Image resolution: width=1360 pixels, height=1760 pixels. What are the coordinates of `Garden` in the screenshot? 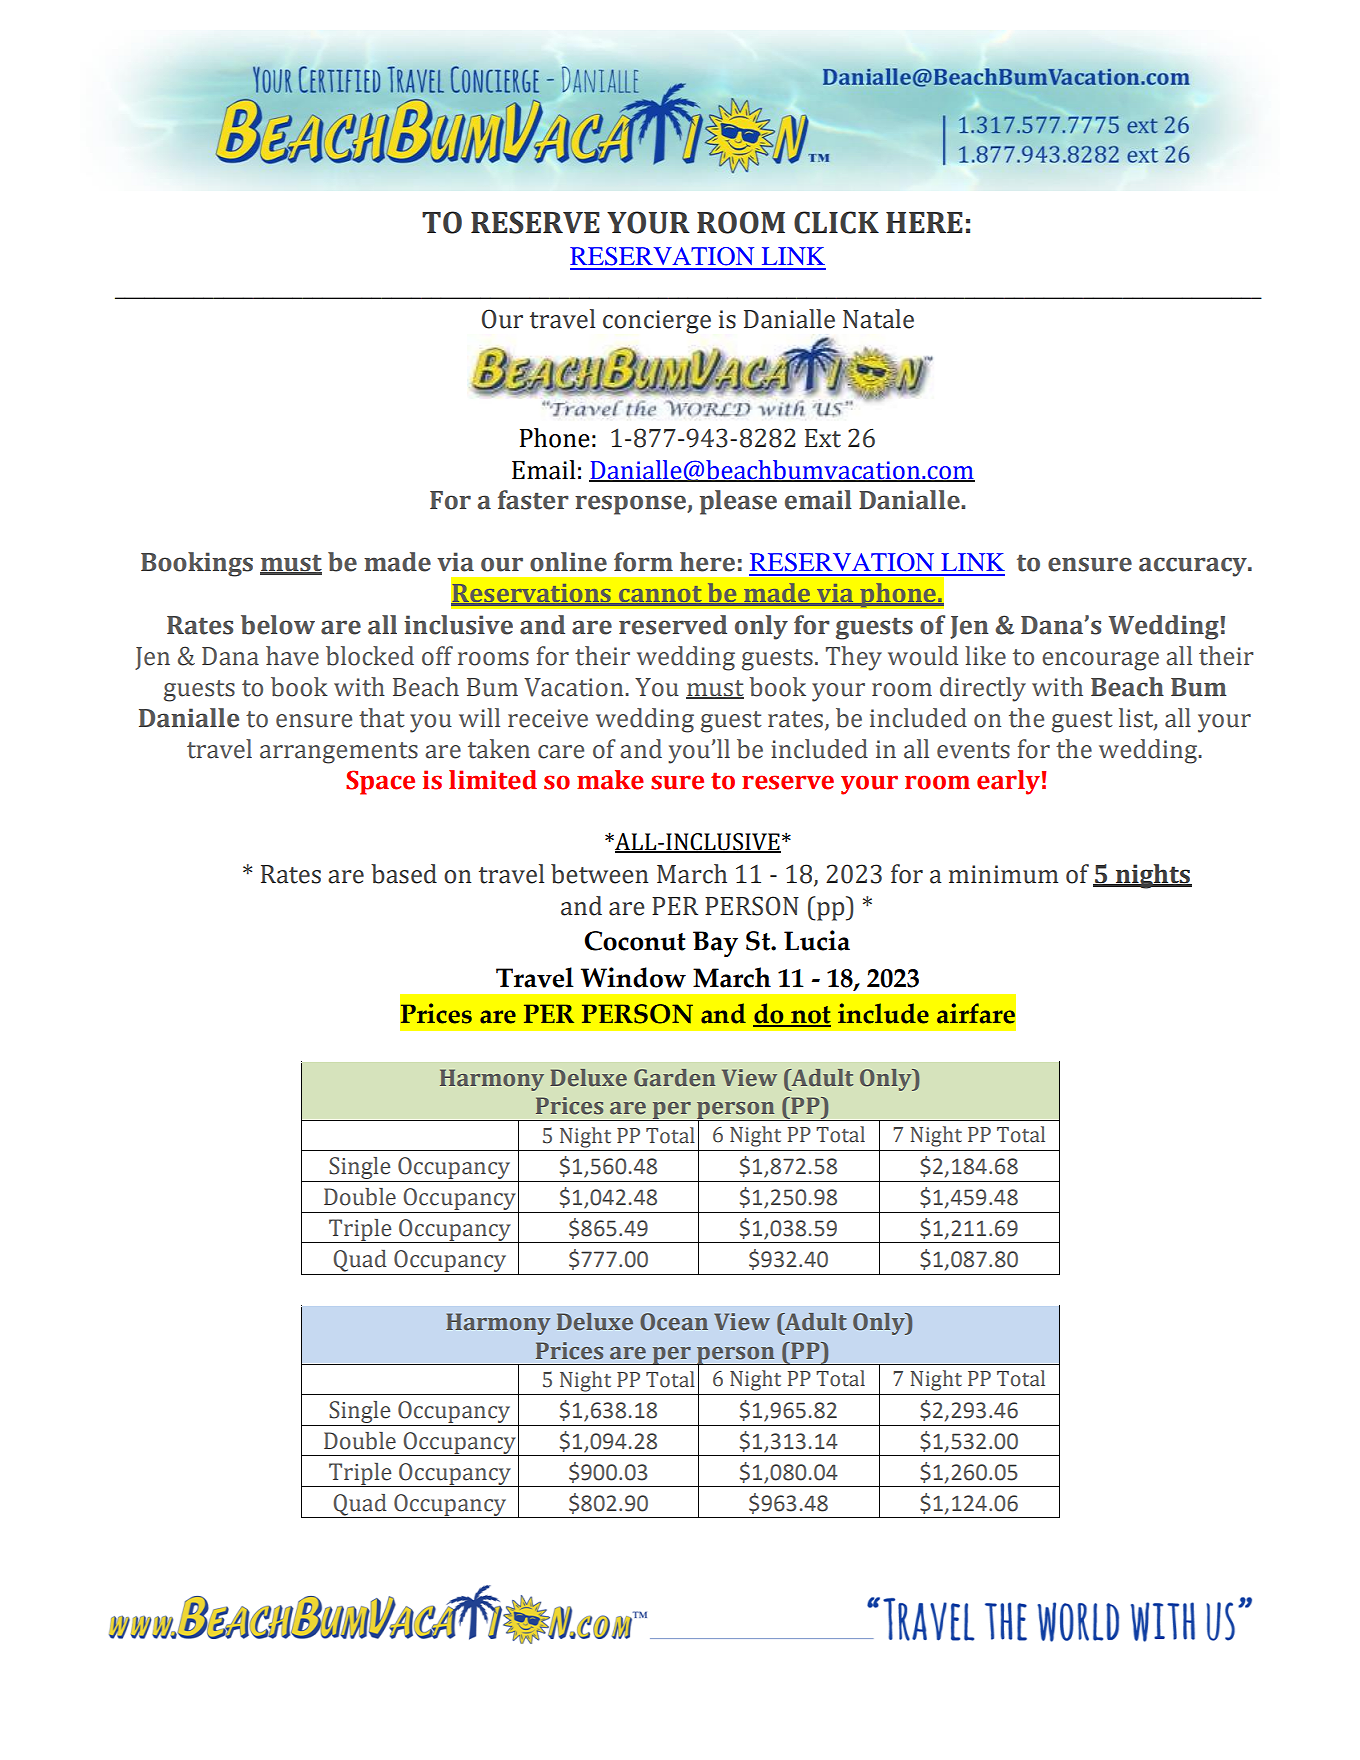 It's located at (674, 1077).
